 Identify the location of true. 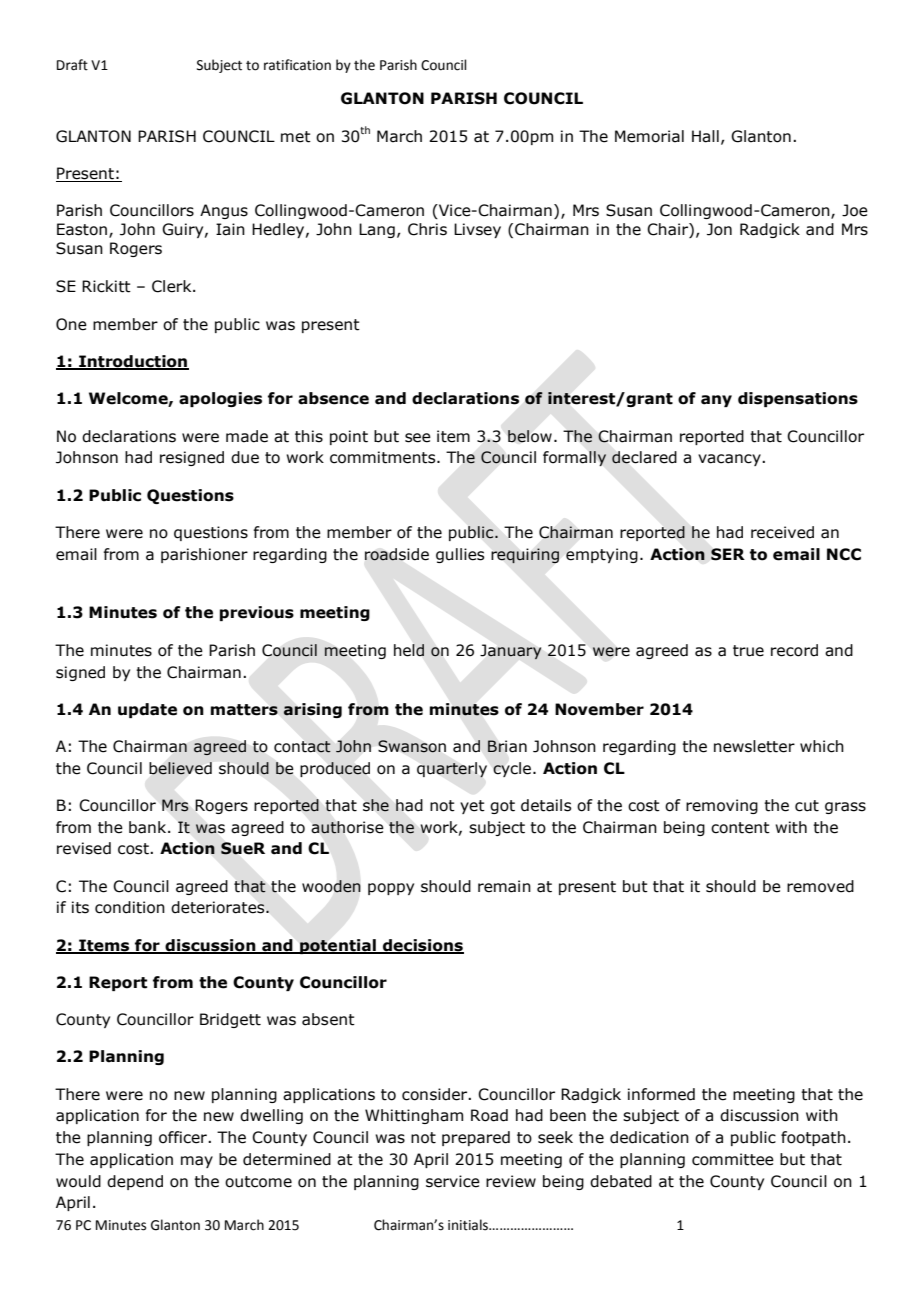
(748, 651).
